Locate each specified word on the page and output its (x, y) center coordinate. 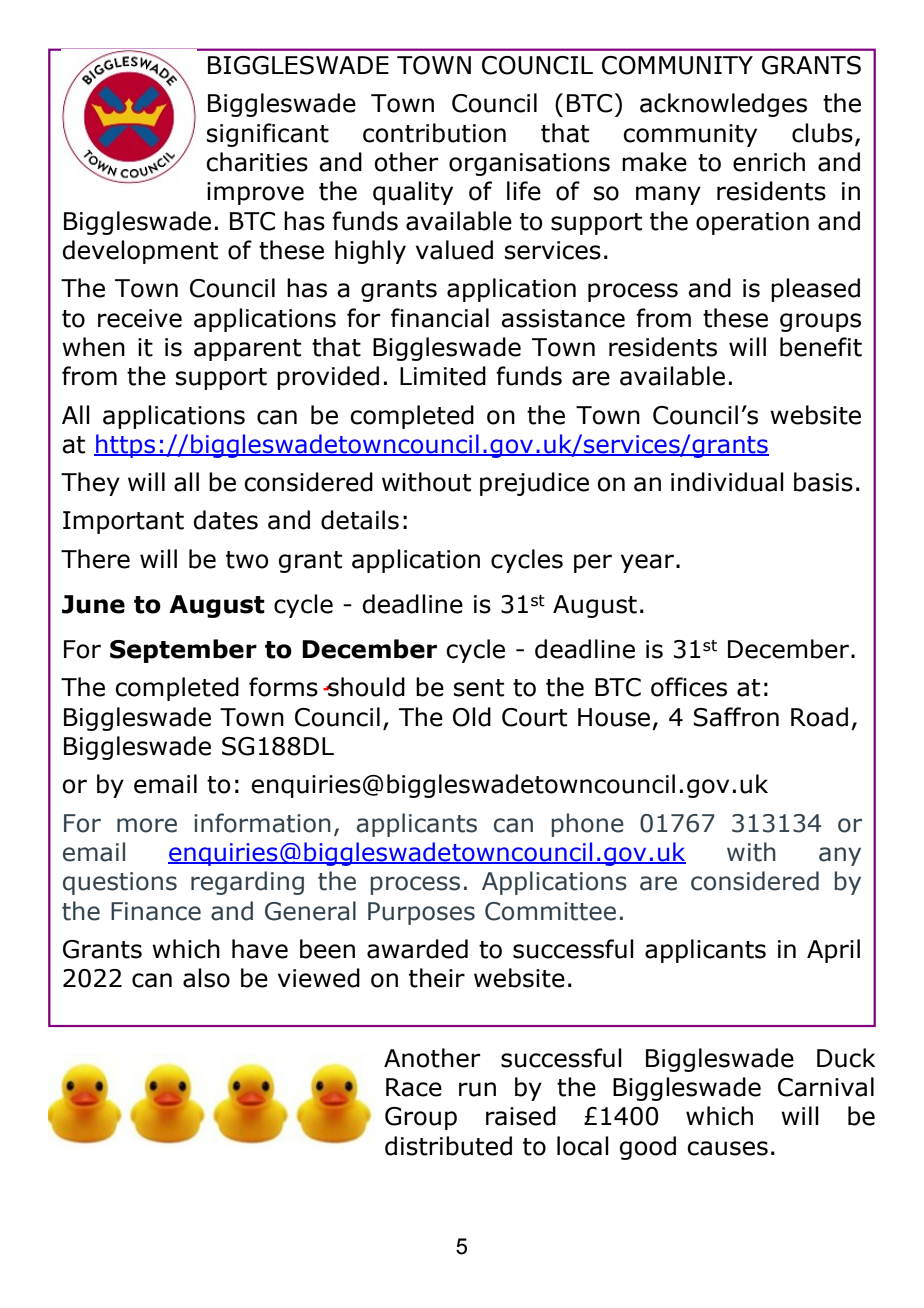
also (206, 978)
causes (727, 1148)
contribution (434, 133)
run (477, 1089)
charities (257, 162)
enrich (769, 162)
